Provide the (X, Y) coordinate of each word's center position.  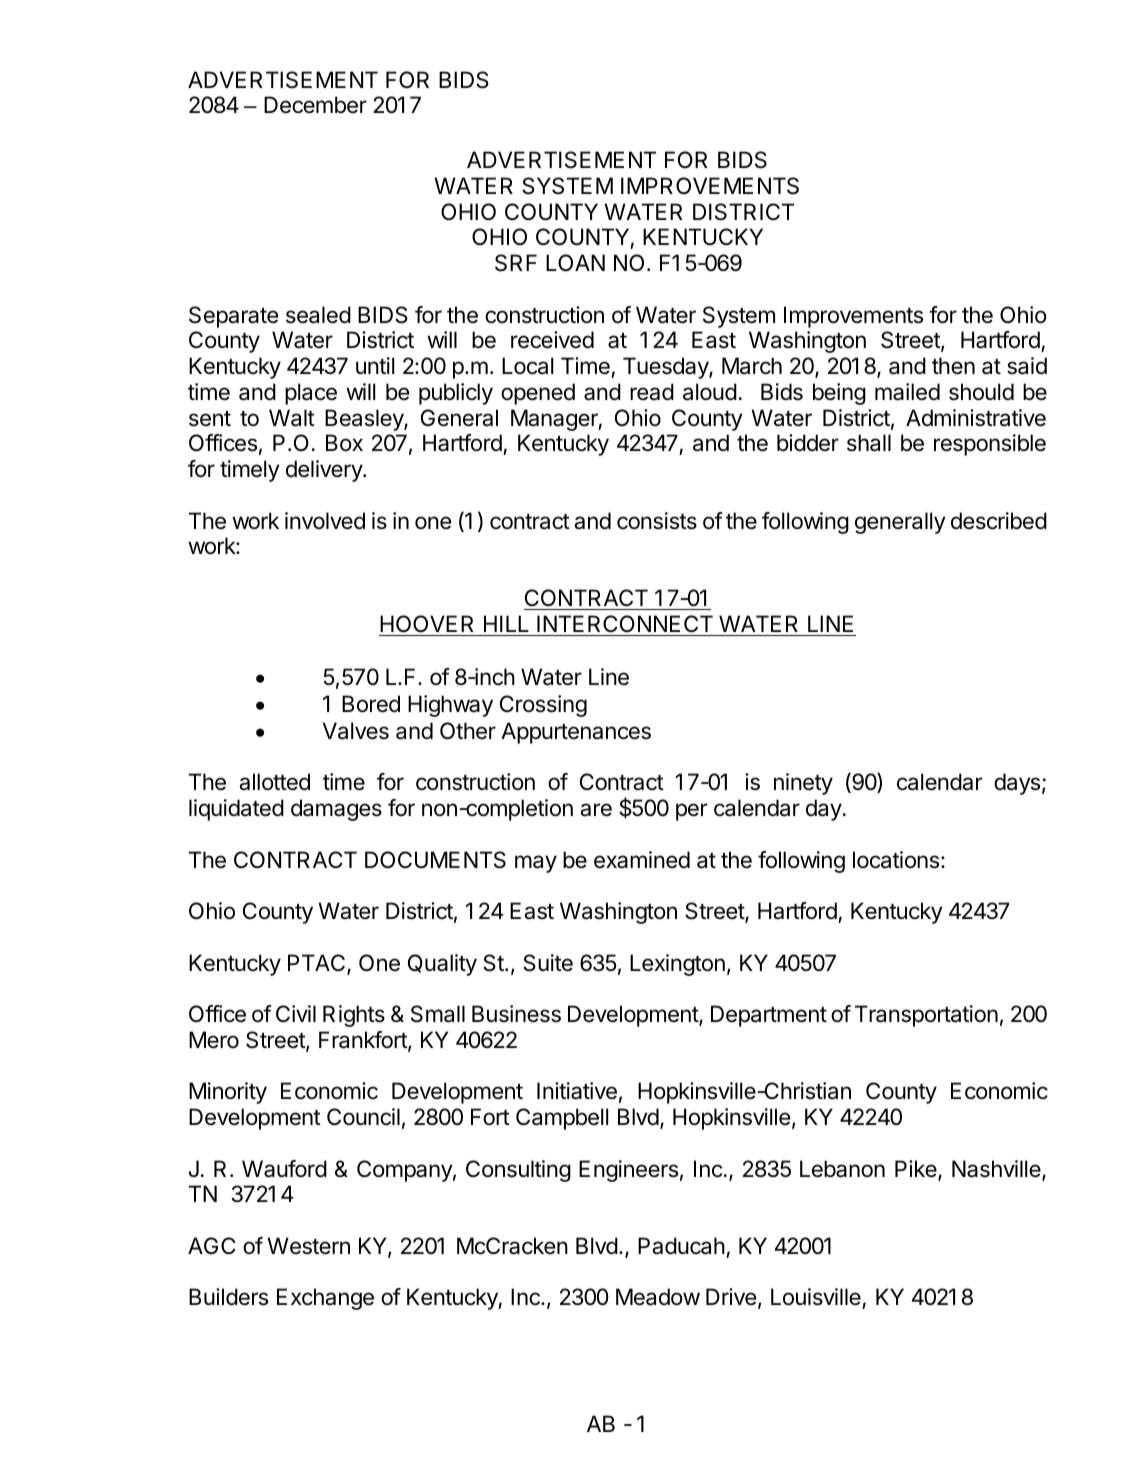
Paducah (681, 1246)
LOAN (575, 262)
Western (308, 1246)
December (315, 105)
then (953, 366)
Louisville (817, 1298)
